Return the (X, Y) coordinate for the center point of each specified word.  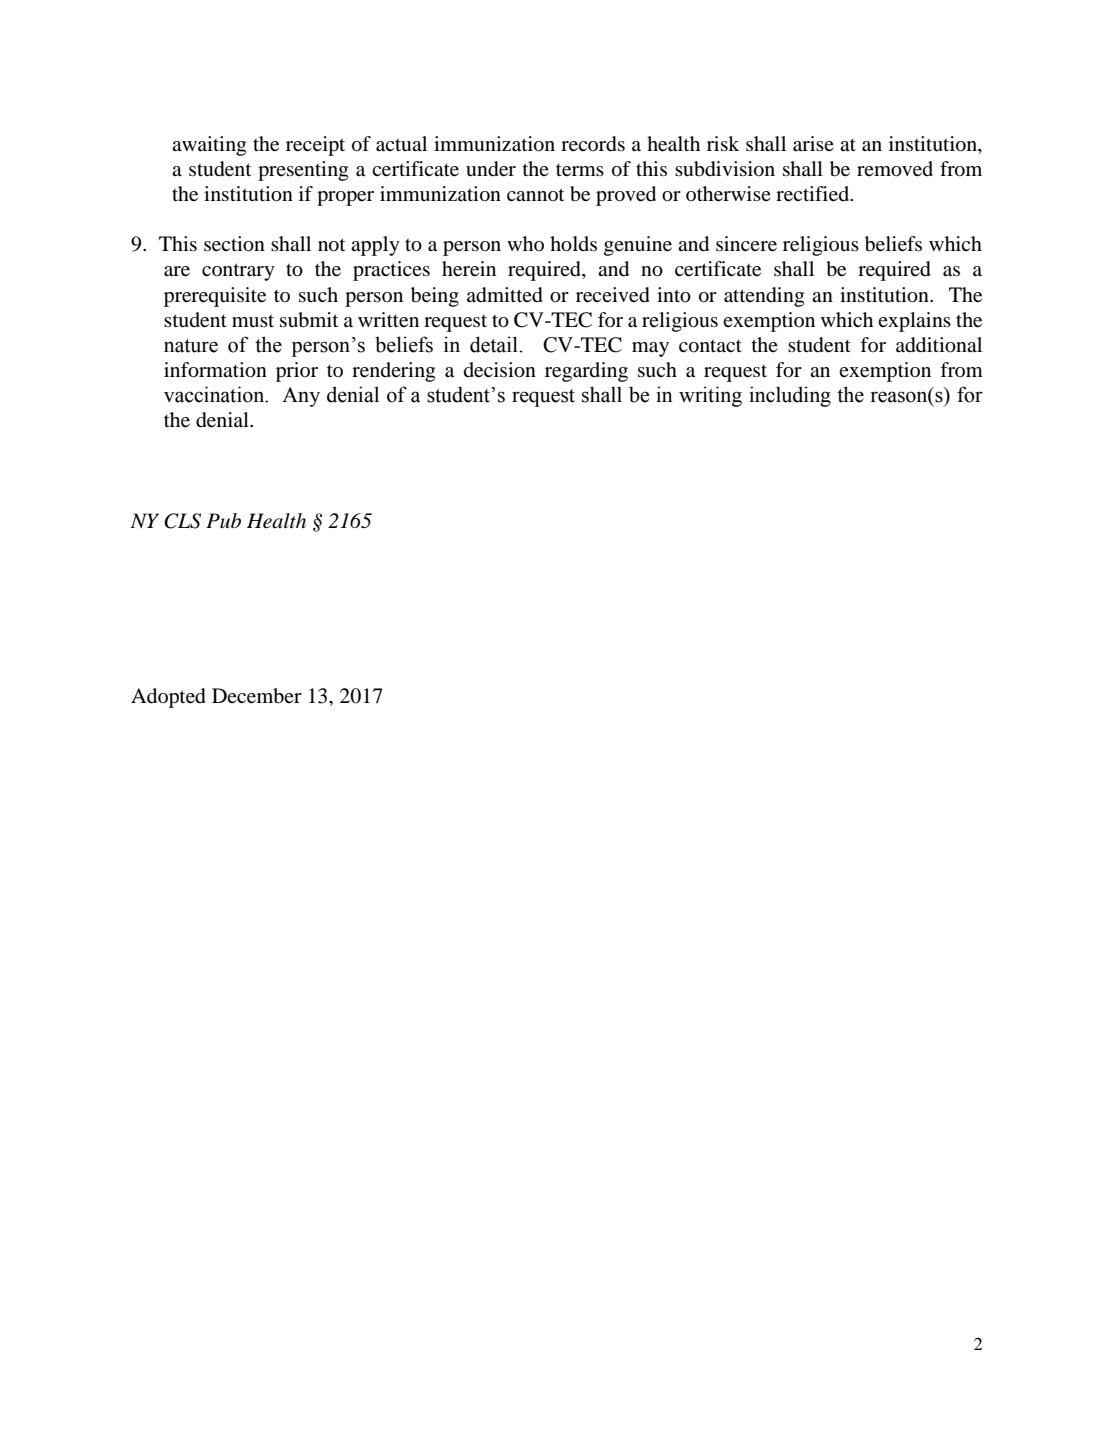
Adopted (168, 698)
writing (710, 396)
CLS (182, 521)
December (257, 696)
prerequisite (215, 297)
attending (764, 297)
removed (895, 169)
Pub (223, 520)
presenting (303, 171)
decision (500, 370)
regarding (586, 372)
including (790, 396)
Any (301, 397)
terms (580, 170)
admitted (505, 295)
